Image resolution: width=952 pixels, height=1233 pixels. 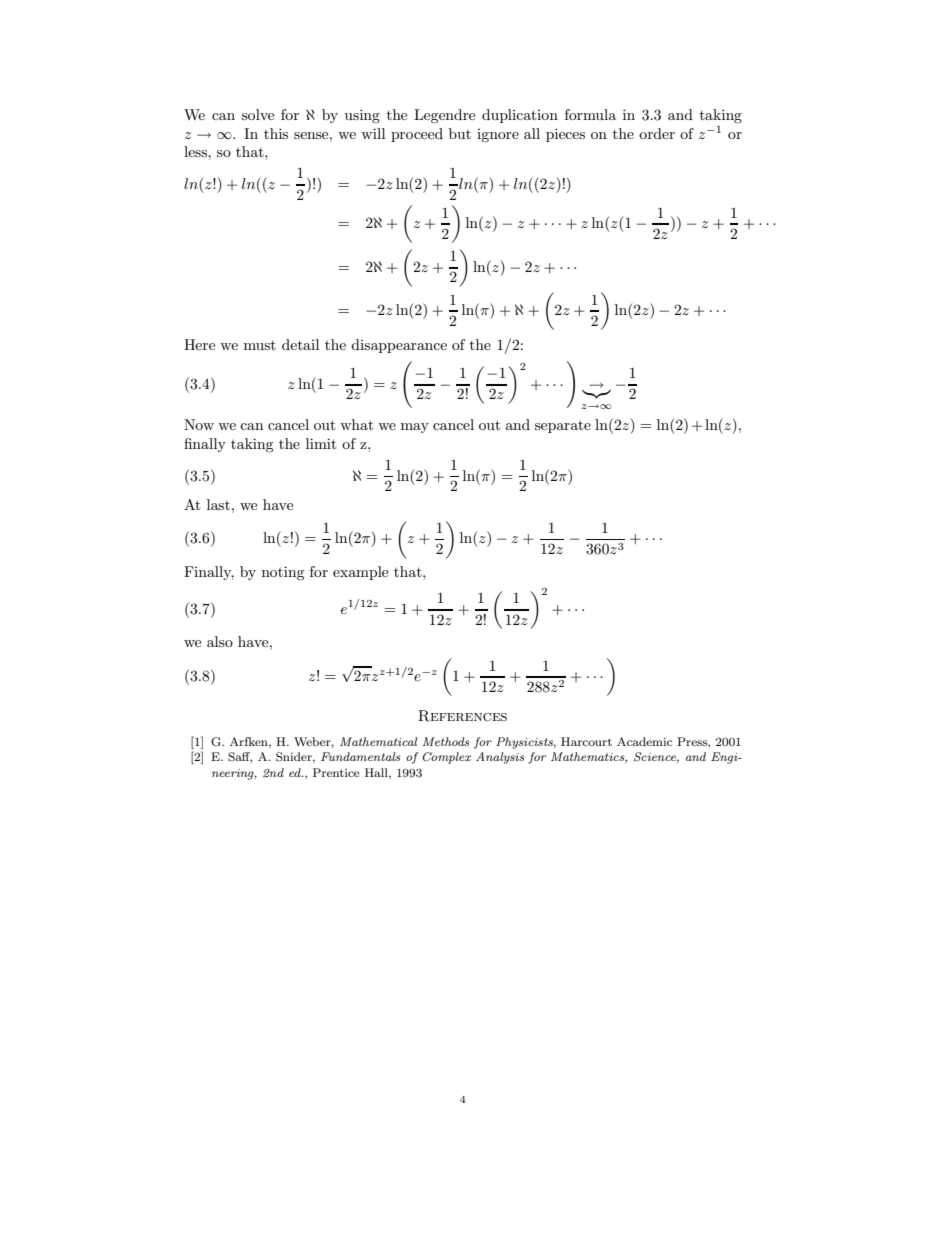 What do you see at coordinates (415, 428) in the document?
I see `may` at bounding box center [415, 428].
